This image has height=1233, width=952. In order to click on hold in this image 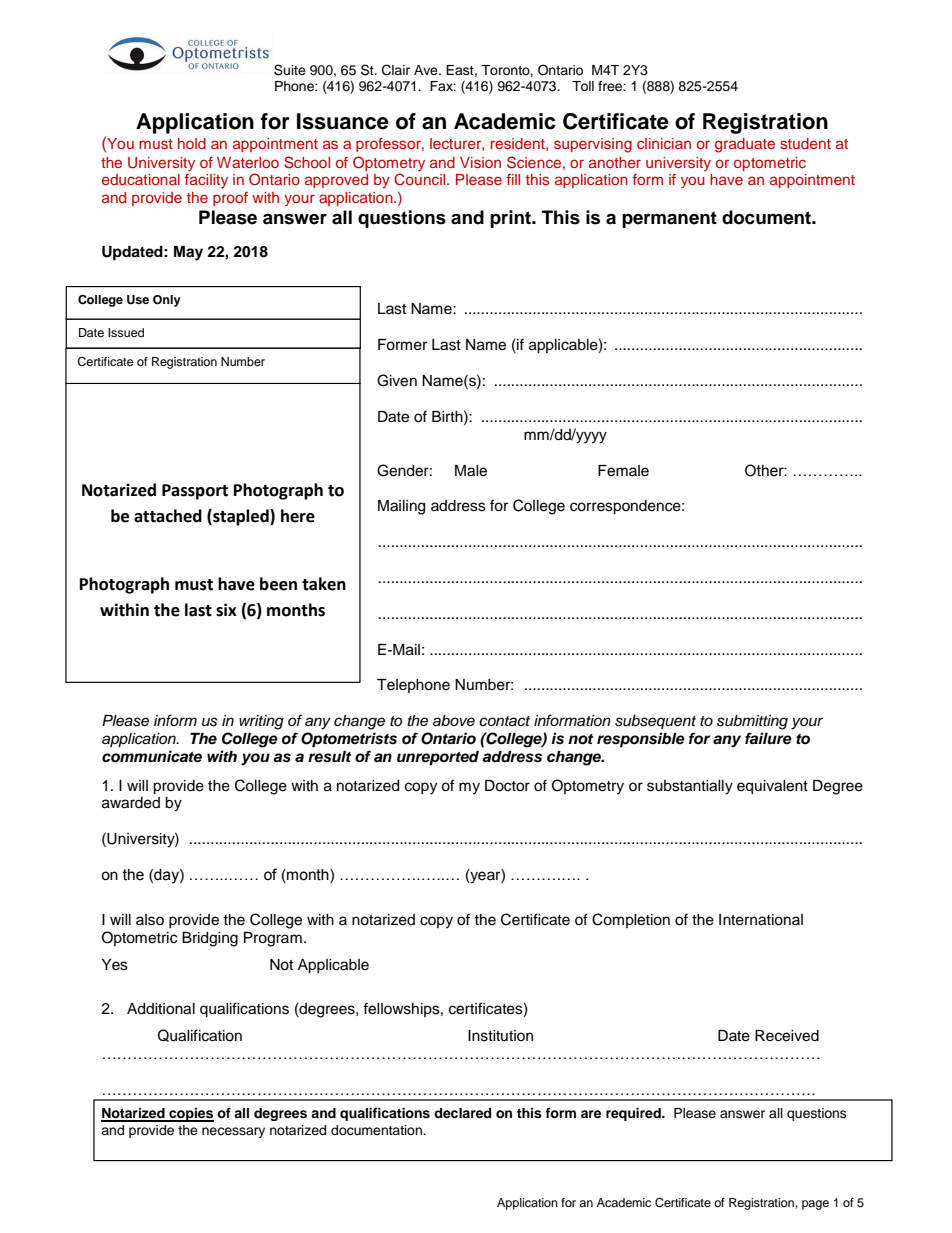, I will do `click(192, 143)`.
